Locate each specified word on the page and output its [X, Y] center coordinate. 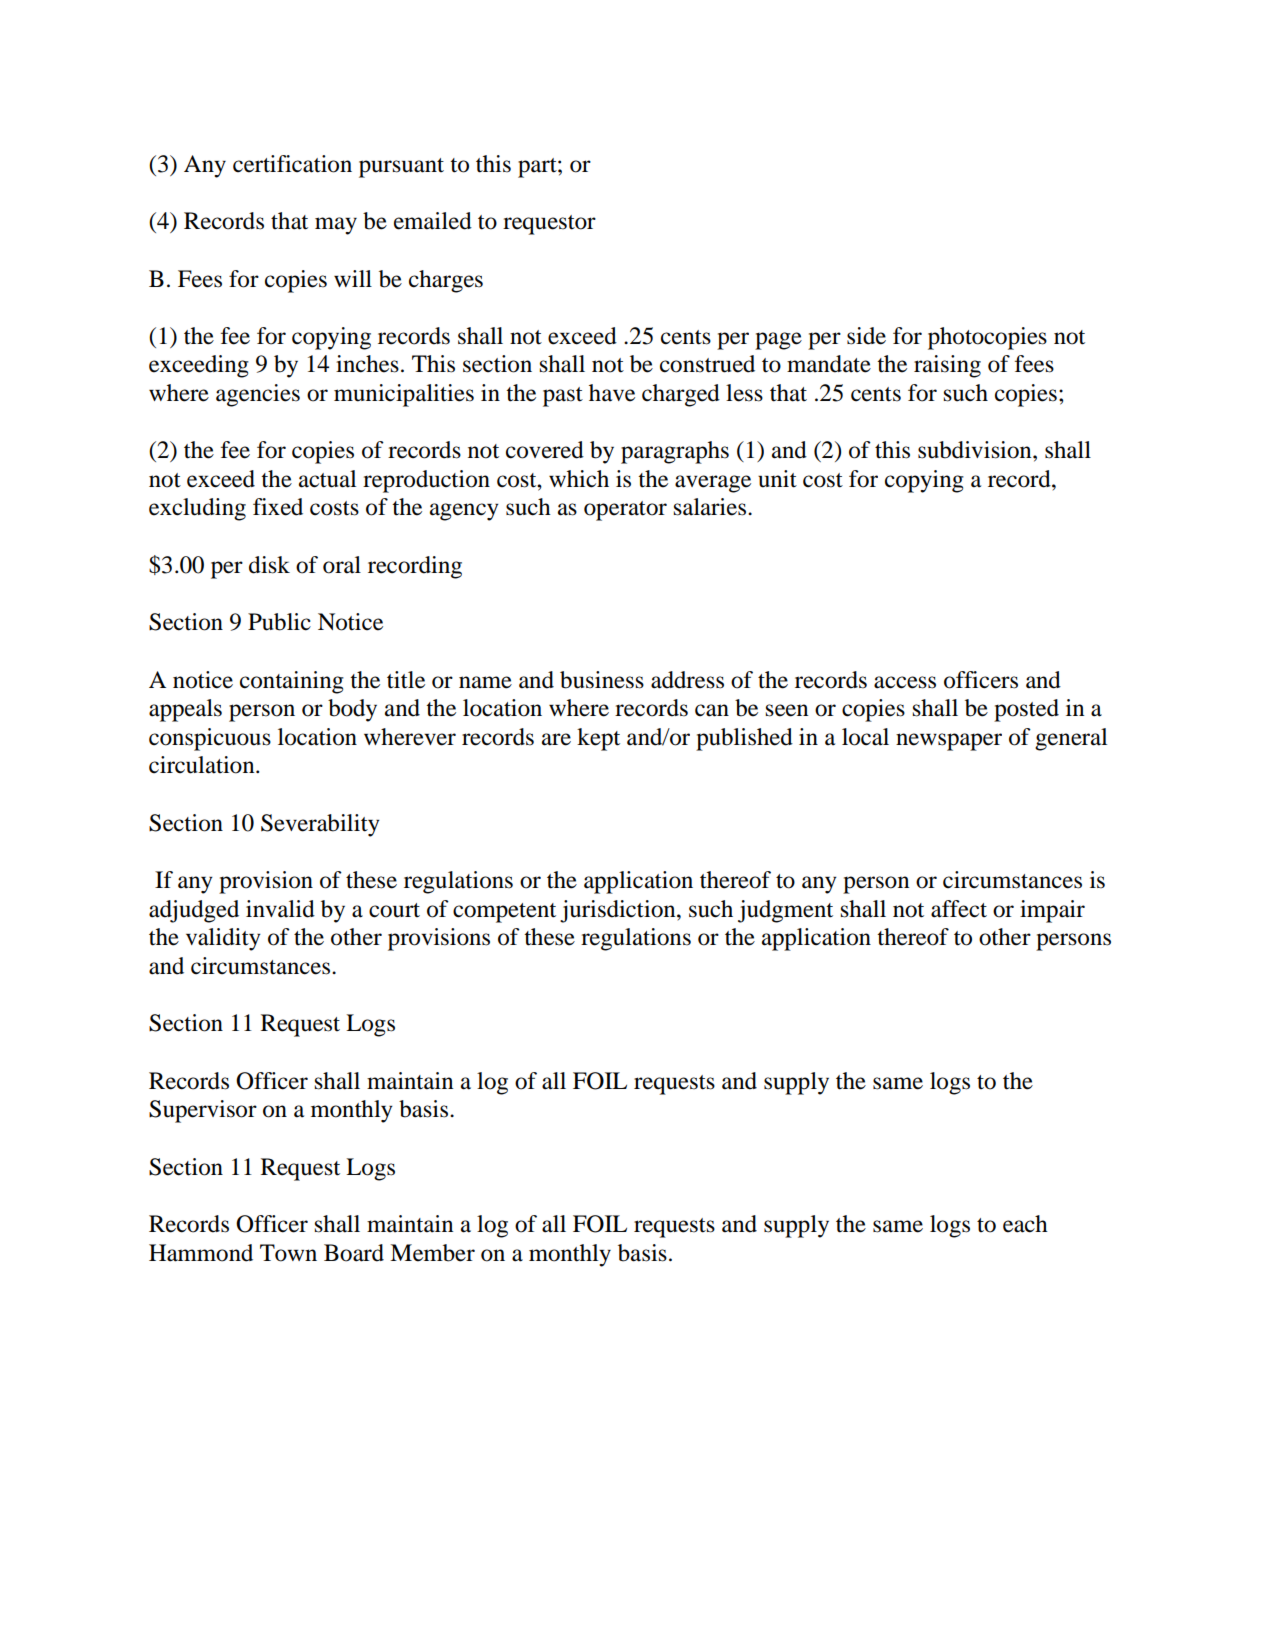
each [1025, 1224]
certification [292, 164]
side [866, 336]
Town [288, 1253]
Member [432, 1253]
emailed [433, 221]
